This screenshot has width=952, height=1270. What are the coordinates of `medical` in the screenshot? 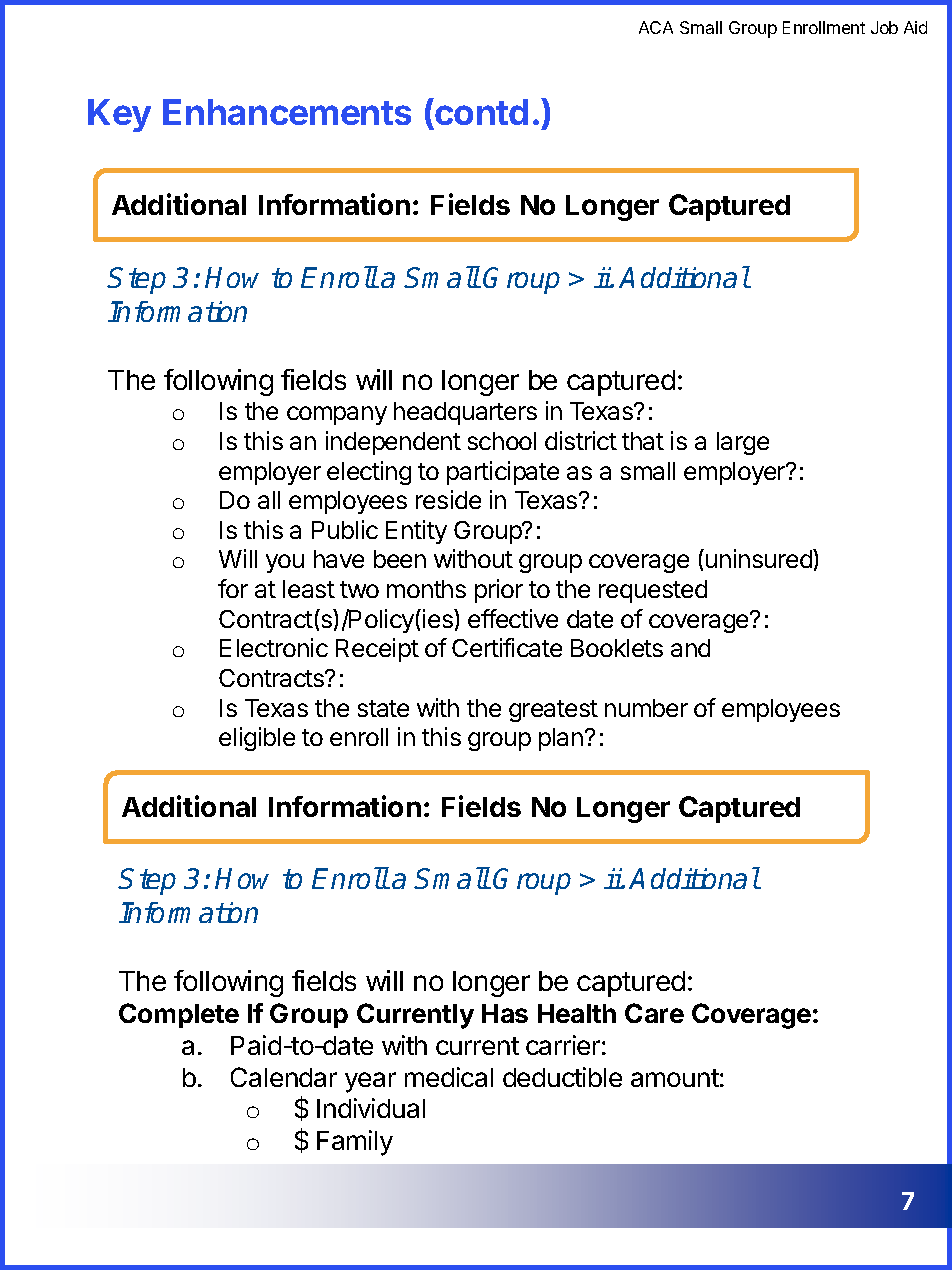 It's located at (449, 1077).
